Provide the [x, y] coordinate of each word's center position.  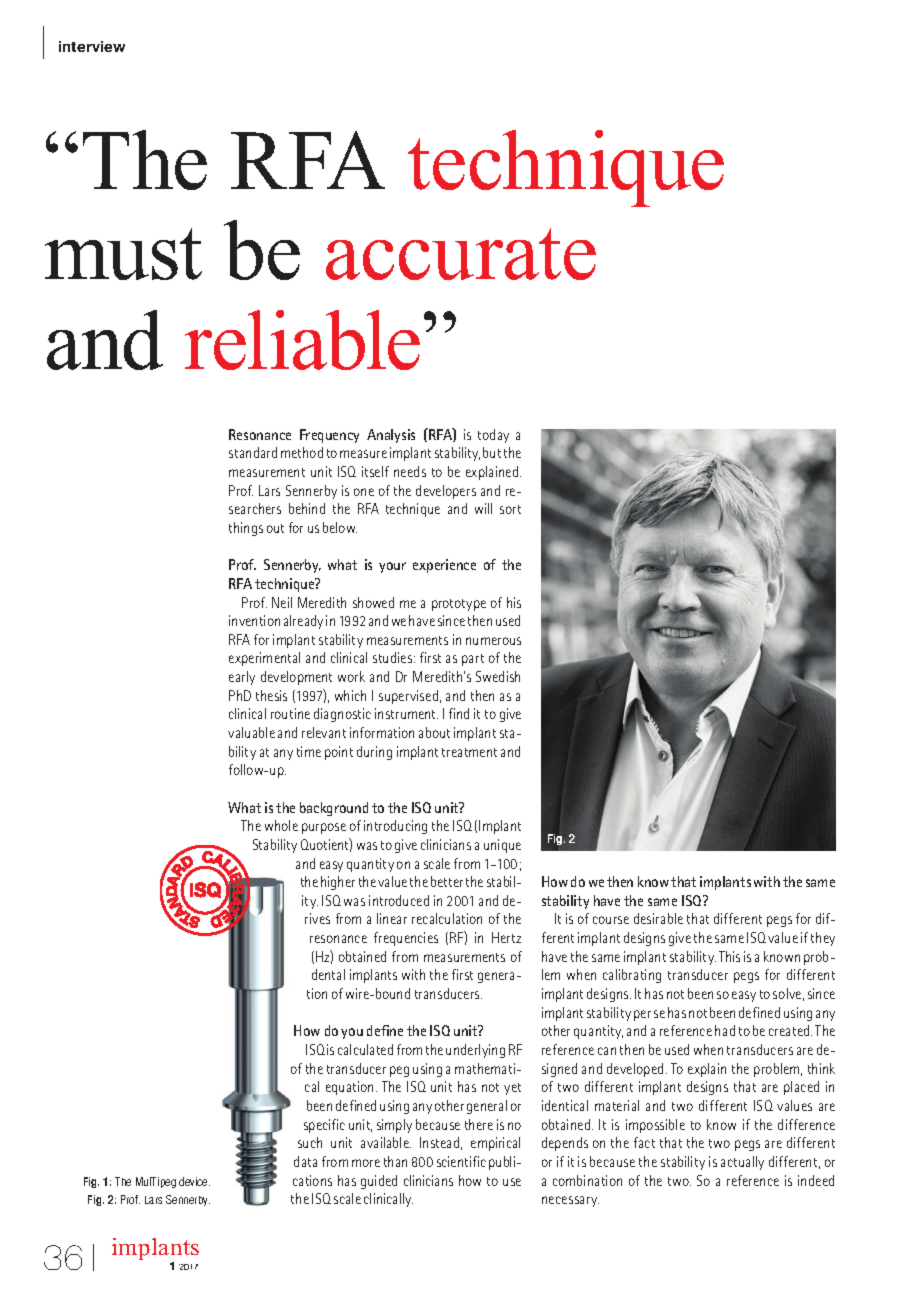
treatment [469, 752]
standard [253, 452]
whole [281, 825]
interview [92, 46]
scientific [461, 1161]
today [493, 436]
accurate [461, 254]
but [492, 452]
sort [510, 509]
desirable [658, 918]
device [194, 1181]
